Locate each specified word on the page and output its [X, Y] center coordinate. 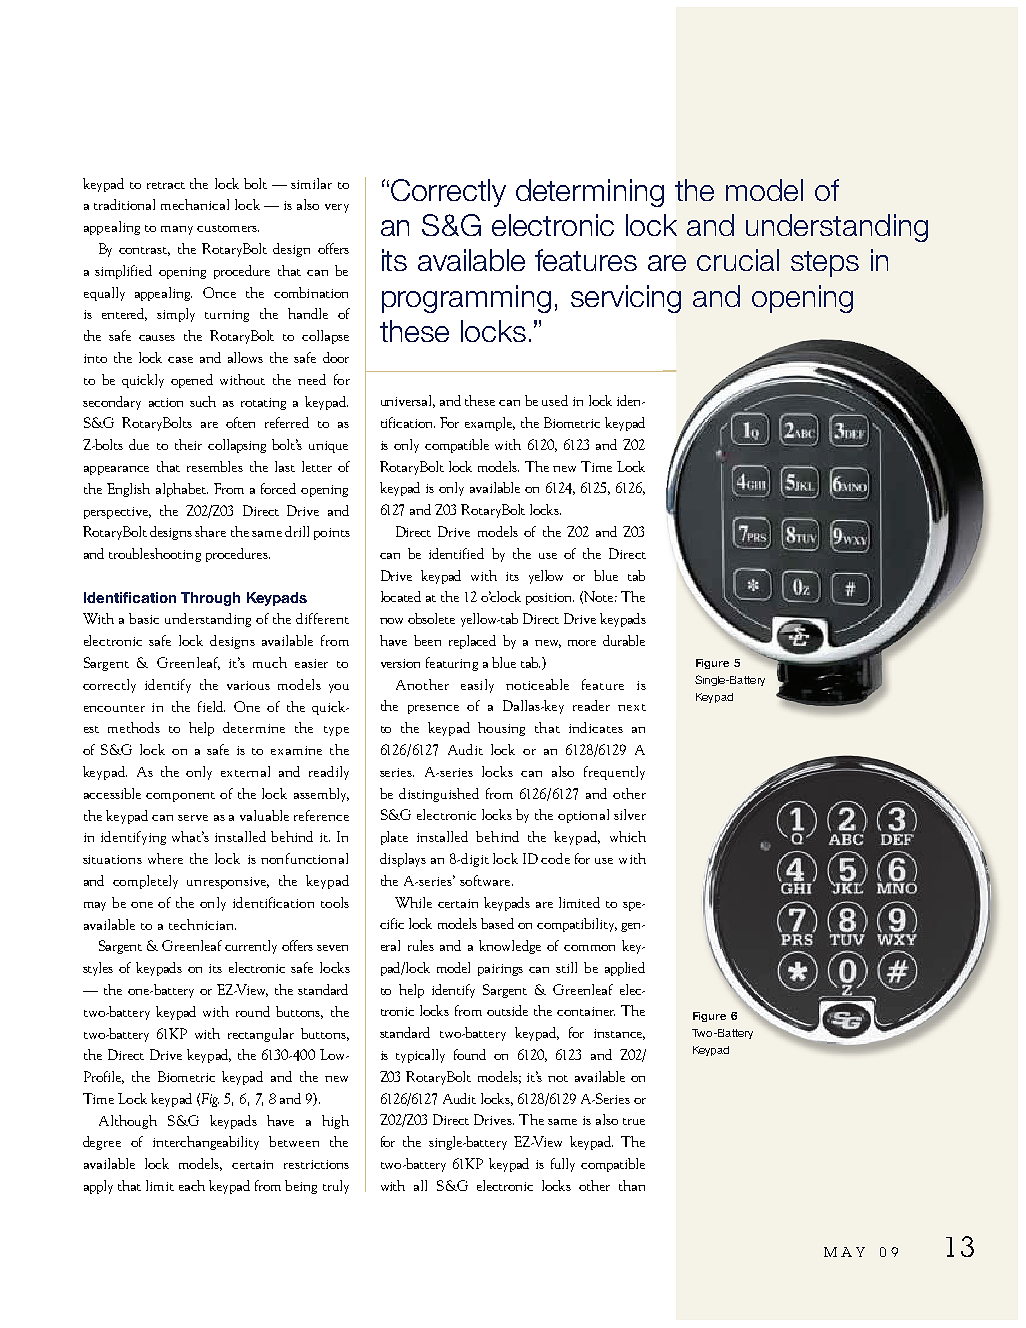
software [486, 880]
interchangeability [206, 1143]
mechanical [195, 204]
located [401, 596]
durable [624, 640]
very [337, 208]
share [210, 531]
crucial [738, 260]
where [165, 858]
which [628, 836]
